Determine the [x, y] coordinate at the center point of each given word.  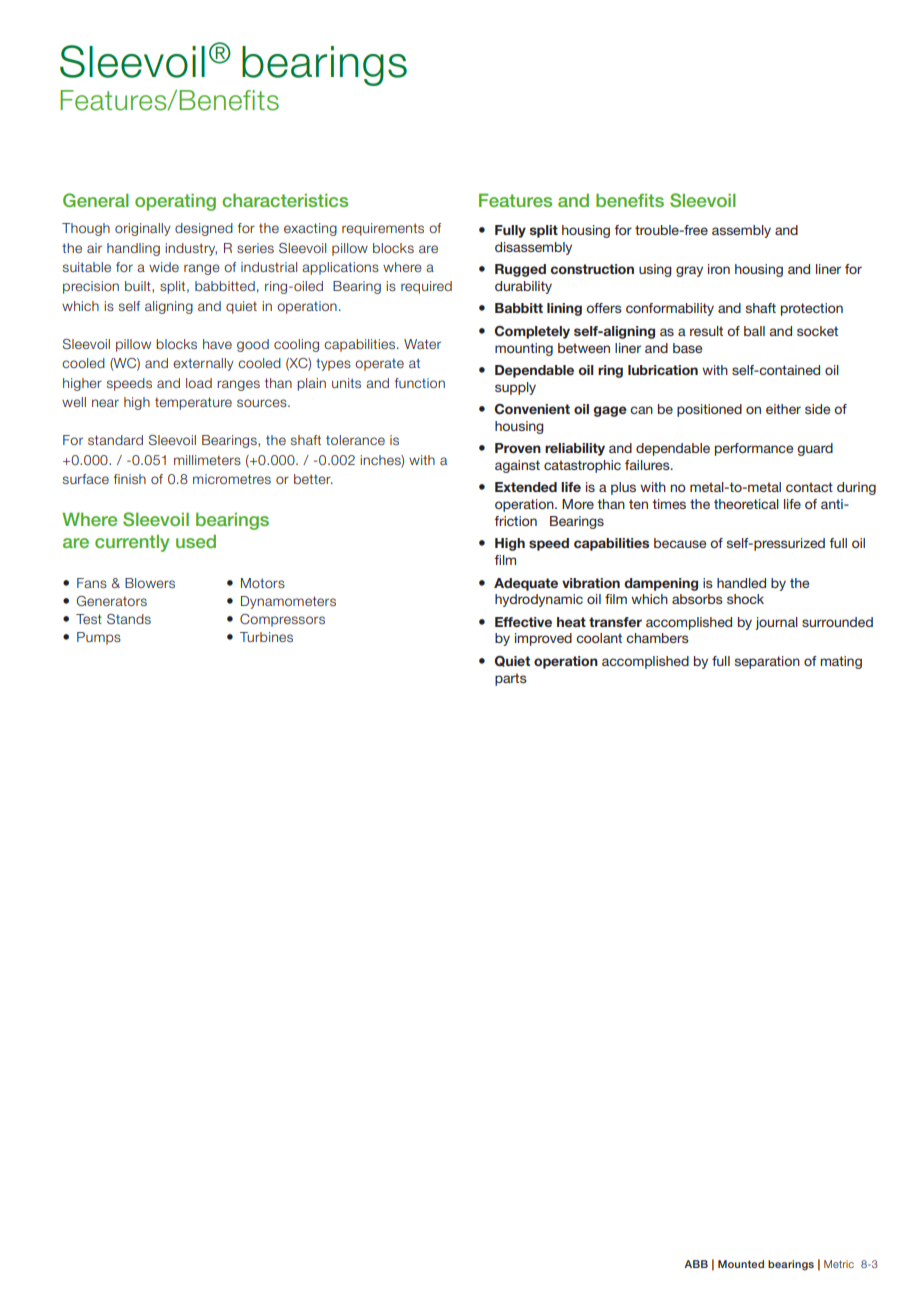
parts [511, 679]
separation [767, 662]
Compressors [282, 620]
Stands [129, 619]
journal [777, 623]
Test [89, 619]
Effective [523, 622]
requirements [383, 229]
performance [754, 449]
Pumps [99, 638]
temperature [193, 403]
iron [719, 269]
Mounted [741, 1264]
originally [143, 229]
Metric [839, 1264]
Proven [518, 448]
